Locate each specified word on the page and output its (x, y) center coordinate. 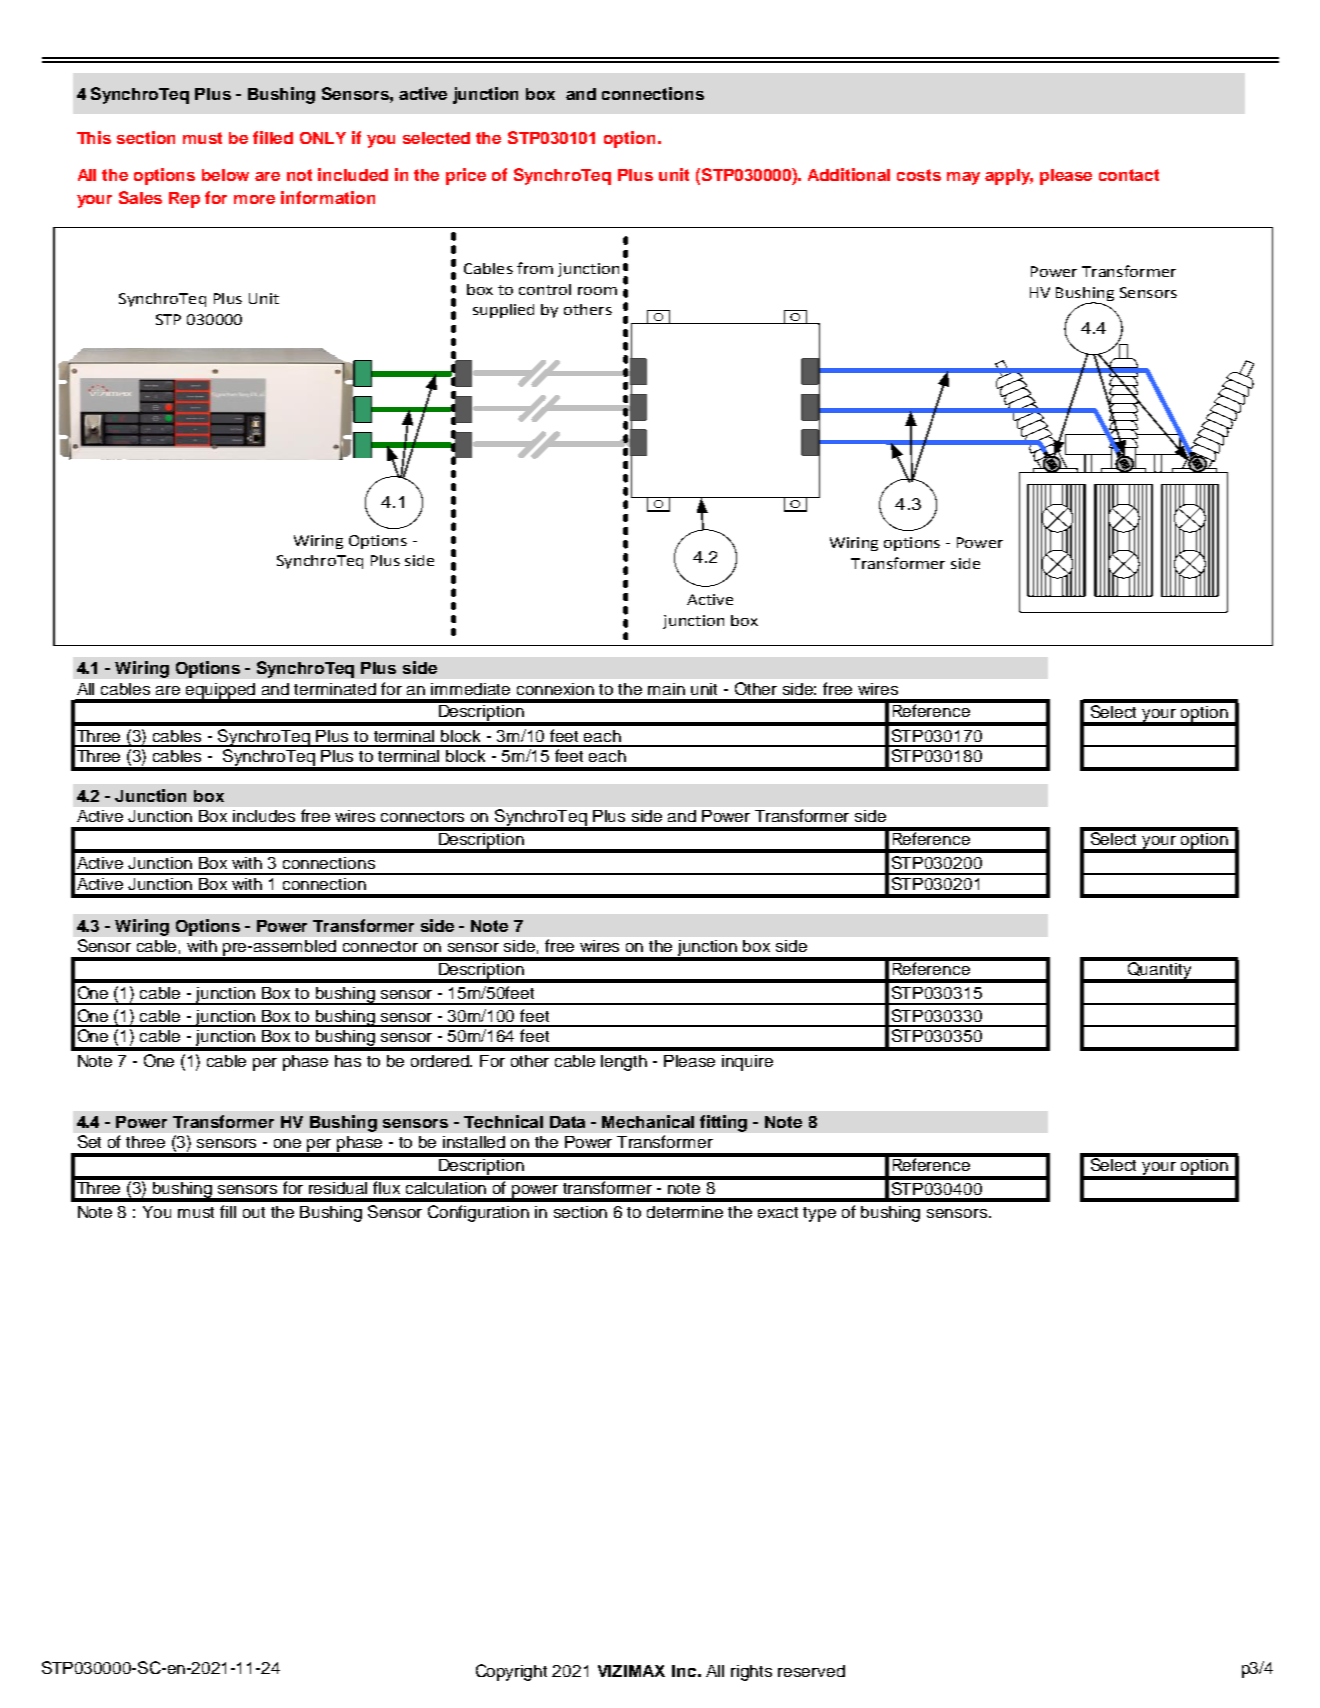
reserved (811, 1671)
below (225, 175)
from (535, 268)
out (254, 1212)
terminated (335, 689)
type (819, 1214)
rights (751, 1673)
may (963, 178)
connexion (555, 689)
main (666, 689)
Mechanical (648, 1121)
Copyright (511, 1672)
